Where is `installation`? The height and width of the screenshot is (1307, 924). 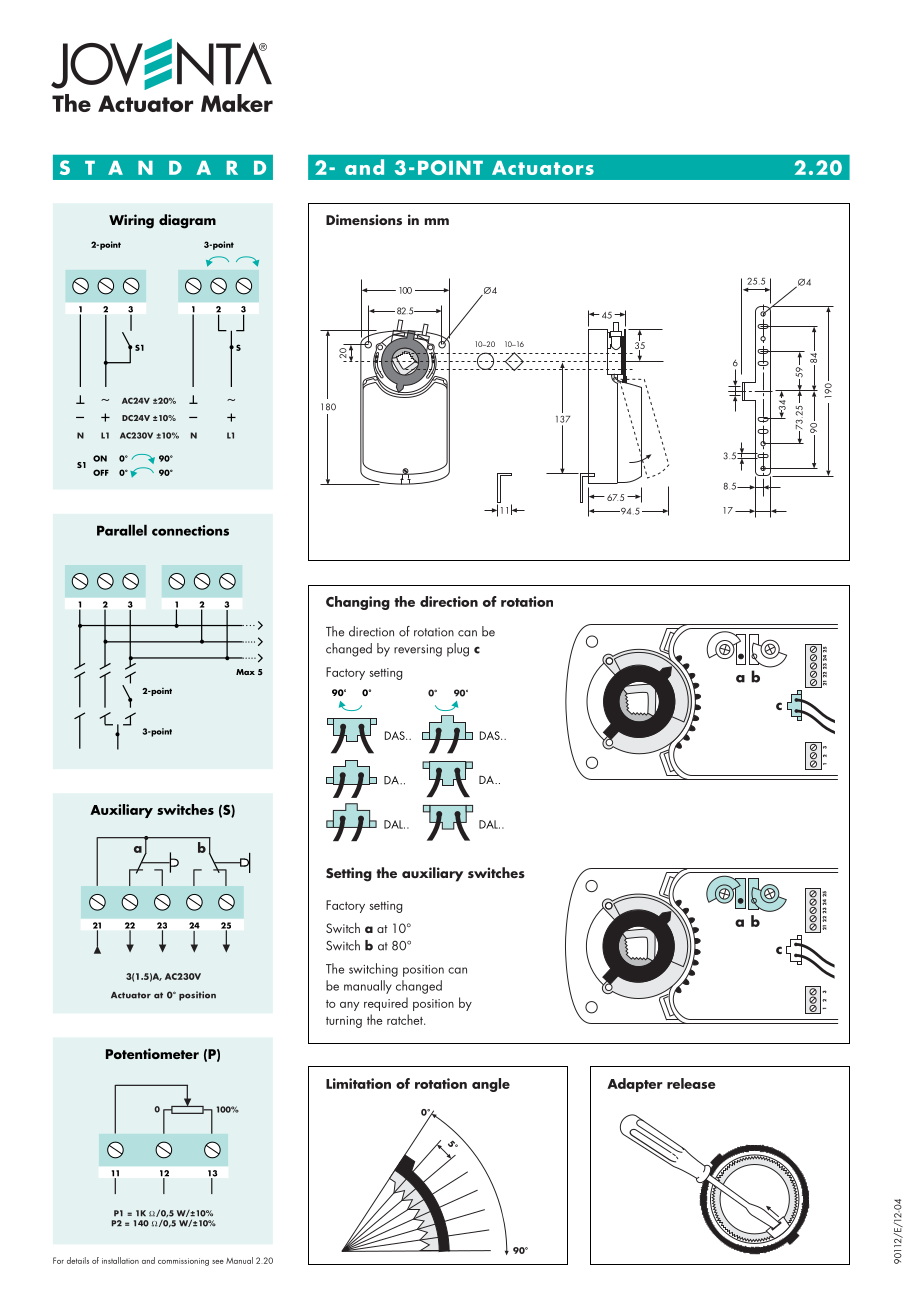 installation is located at coordinates (120, 1260).
